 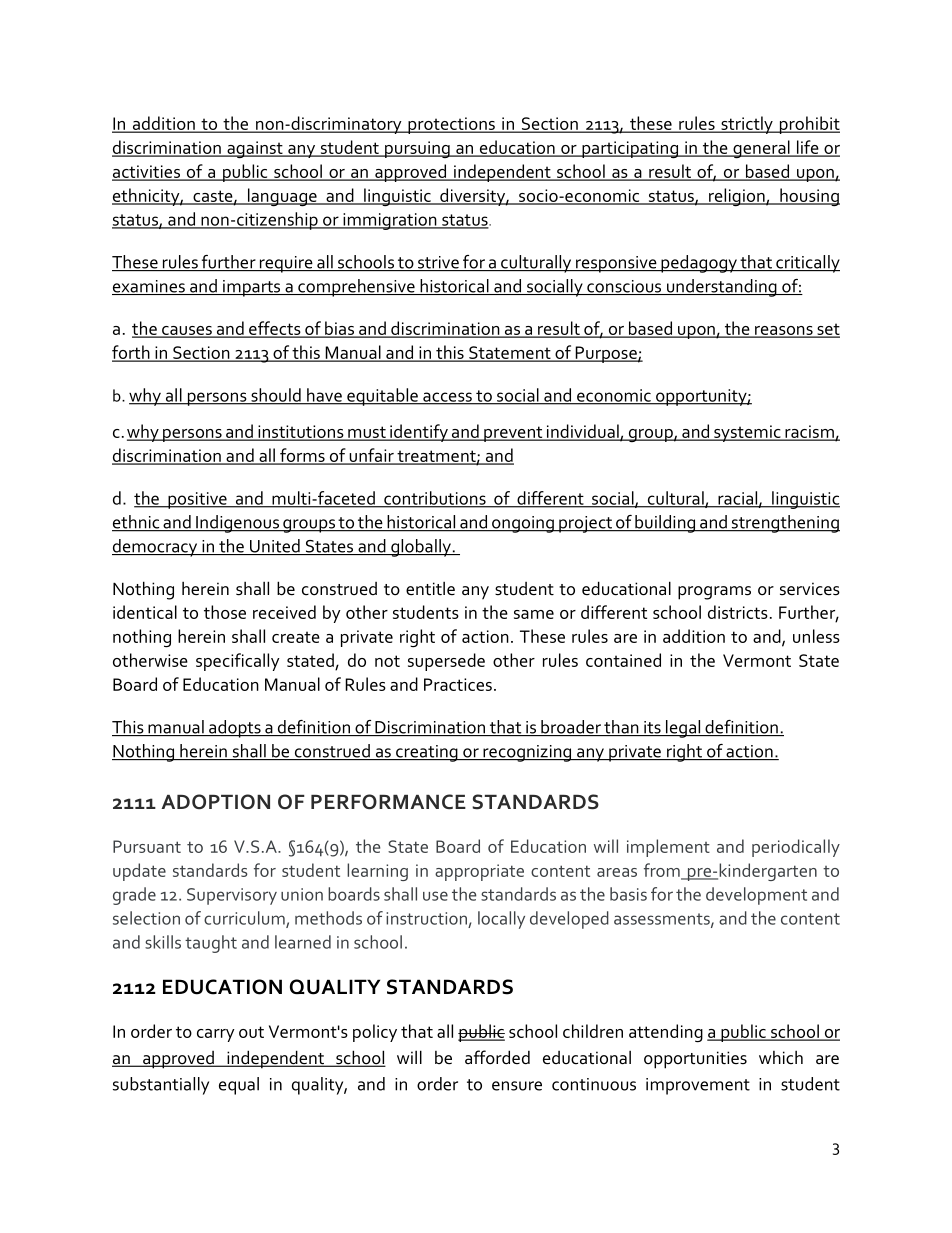 I want to click on carry, so click(x=216, y=1035).
